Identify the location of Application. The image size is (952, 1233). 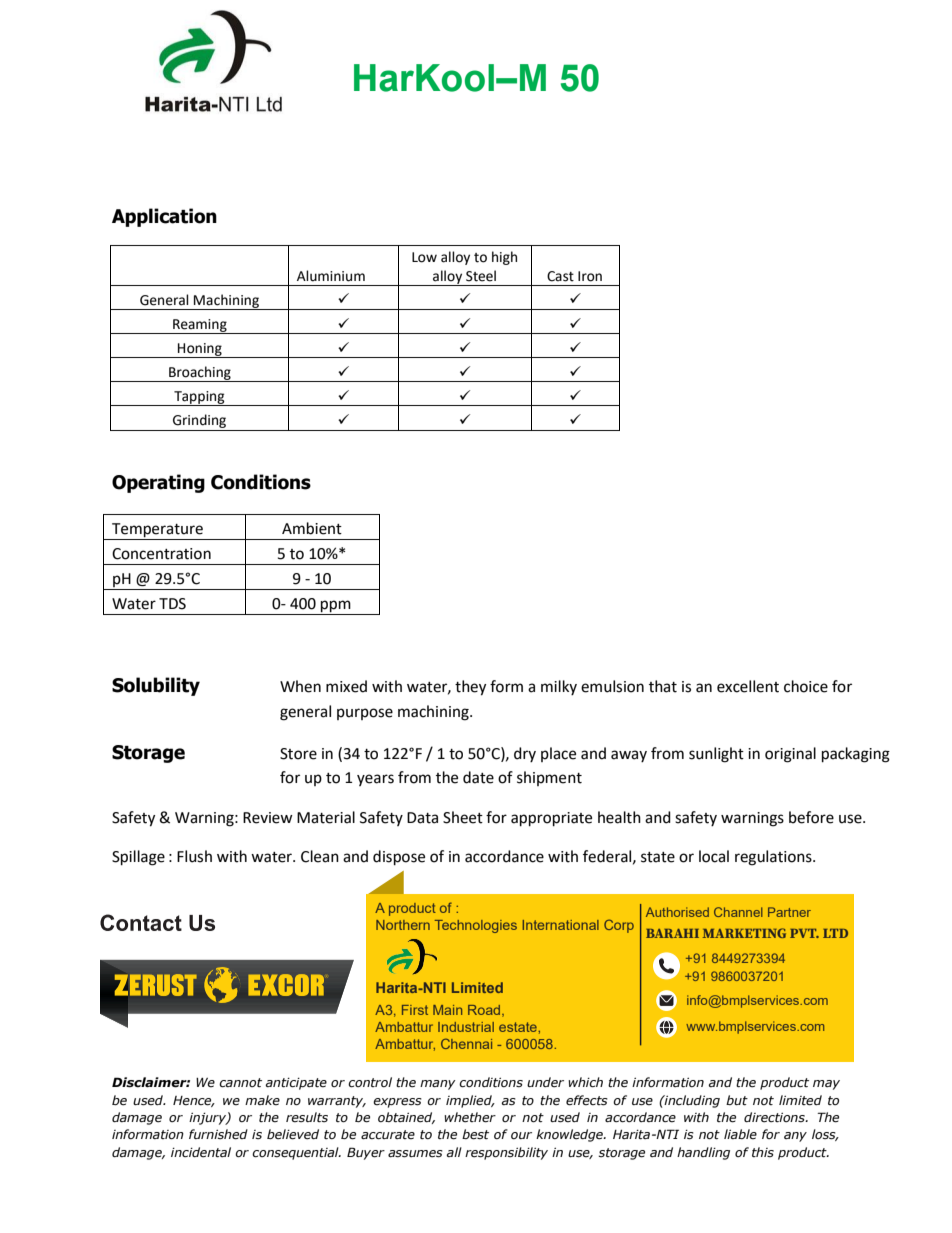
(164, 217).
